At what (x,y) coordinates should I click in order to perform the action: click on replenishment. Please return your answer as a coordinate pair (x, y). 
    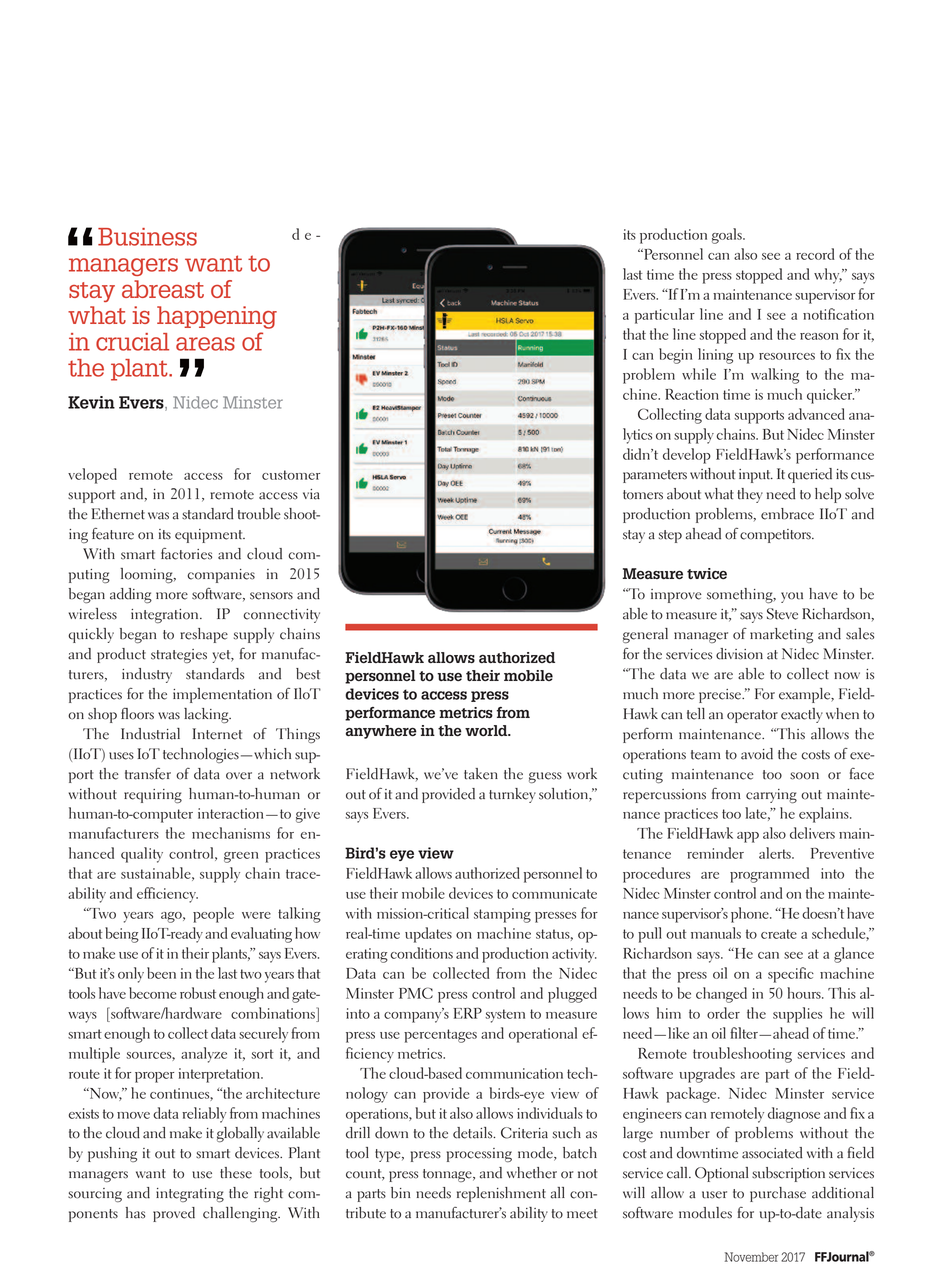
    Looking at the image, I should click on (501, 1194).
